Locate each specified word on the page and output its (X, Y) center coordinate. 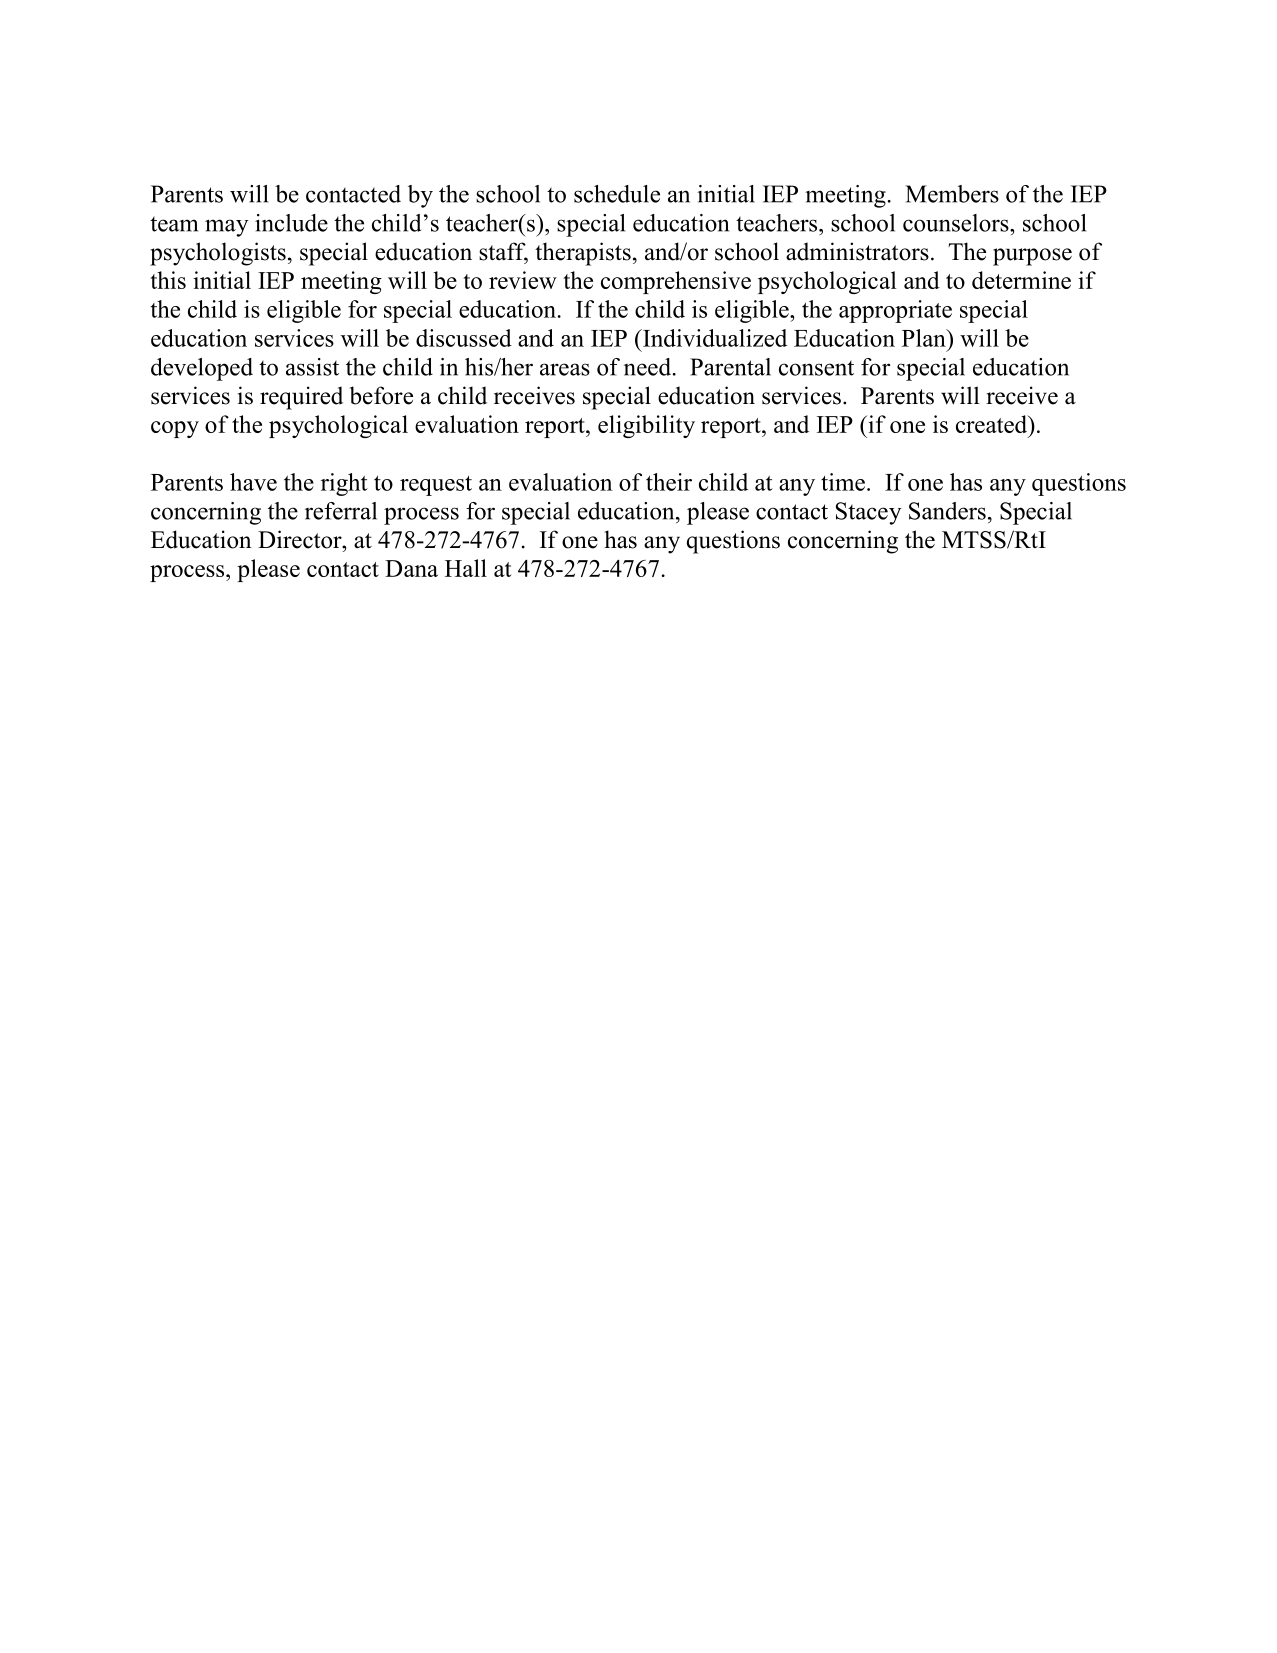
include (291, 223)
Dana (411, 568)
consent (816, 368)
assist (312, 367)
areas (565, 369)
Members (952, 194)
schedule (617, 194)
